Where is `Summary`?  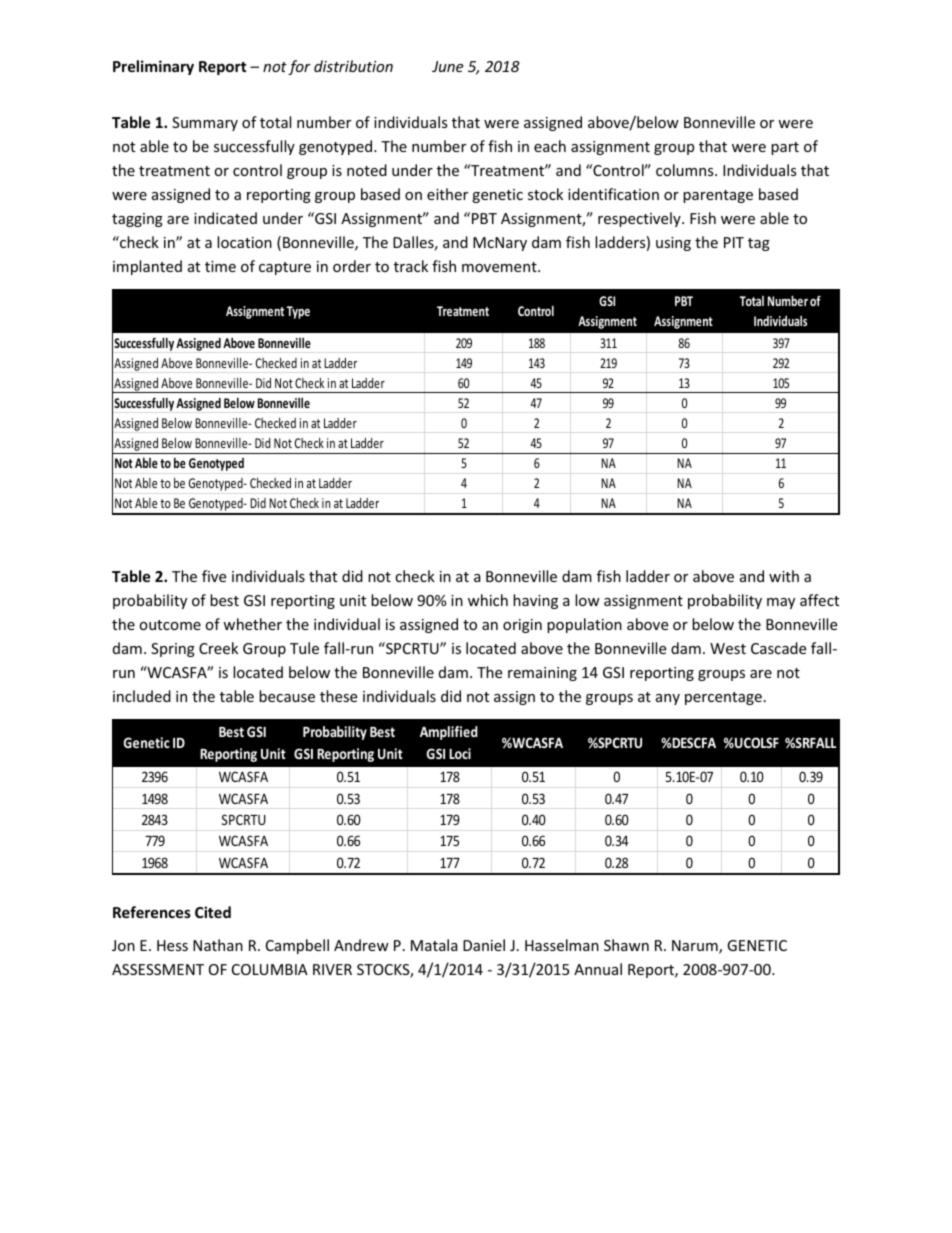 Summary is located at coordinates (205, 124).
